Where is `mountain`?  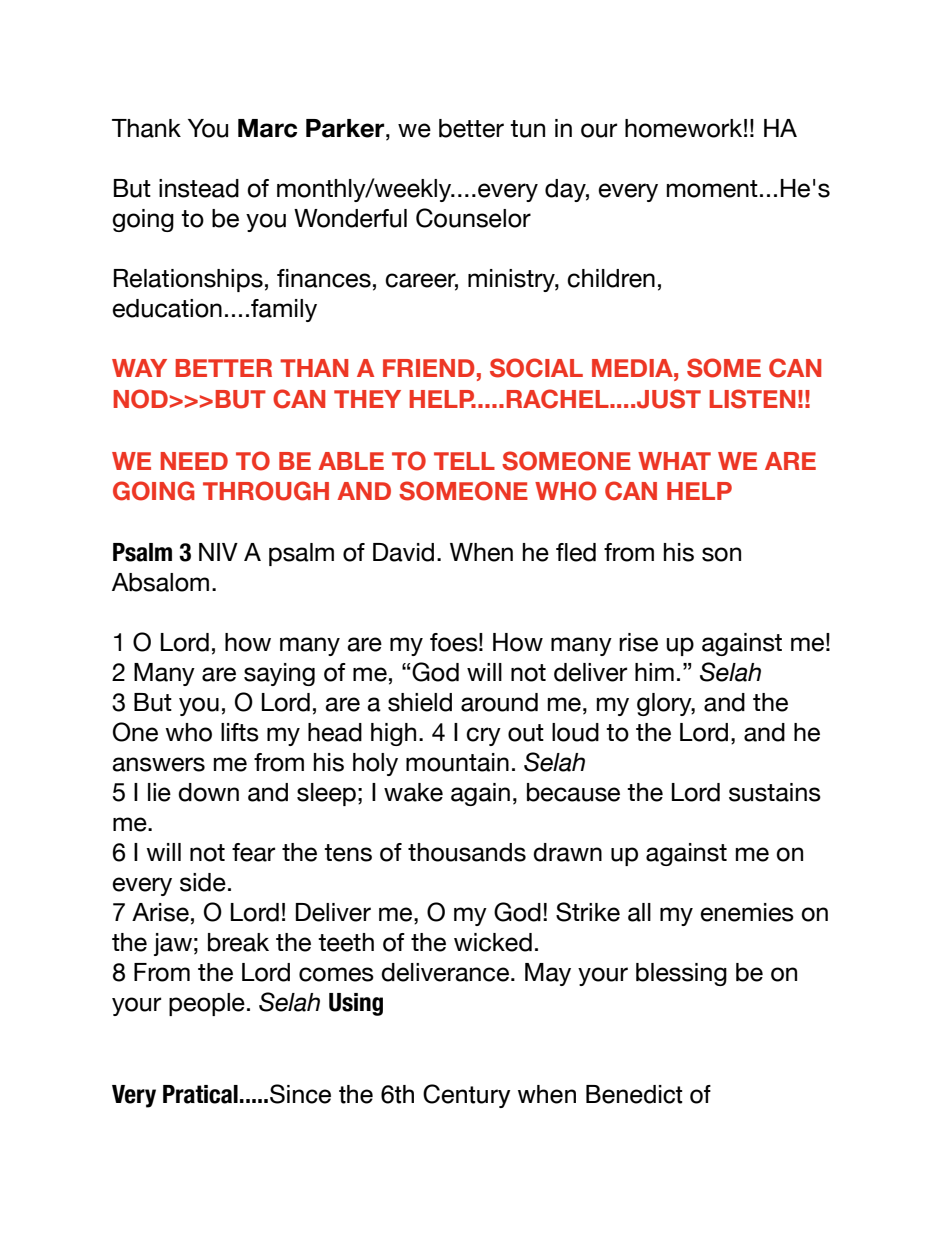
mountain is located at coordinates (457, 762).
